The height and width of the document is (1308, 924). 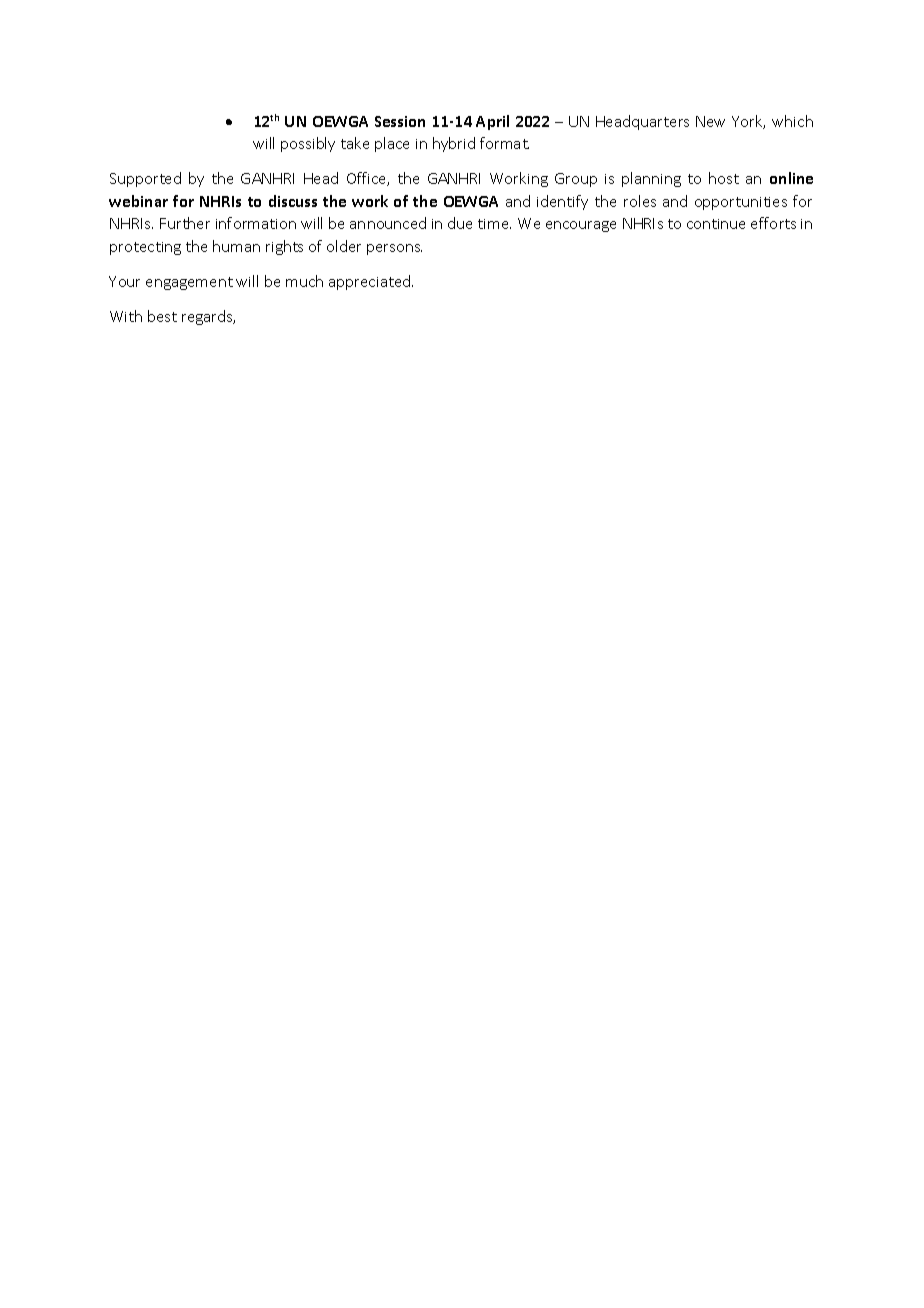 I want to click on appreciated, so click(x=371, y=282).
